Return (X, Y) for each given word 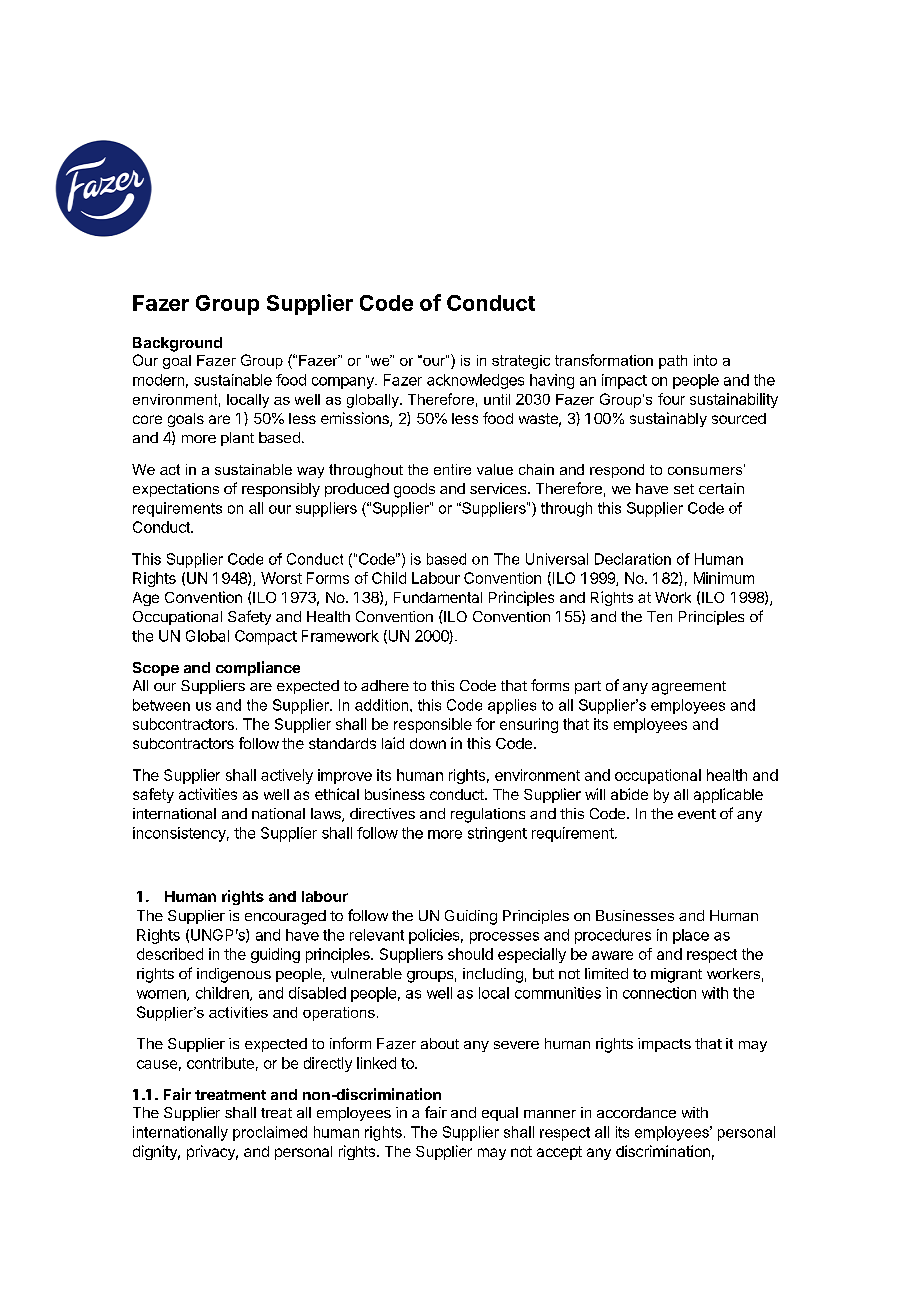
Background (177, 344)
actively (287, 776)
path (673, 362)
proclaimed (270, 1133)
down (428, 743)
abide (629, 794)
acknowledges (475, 381)
